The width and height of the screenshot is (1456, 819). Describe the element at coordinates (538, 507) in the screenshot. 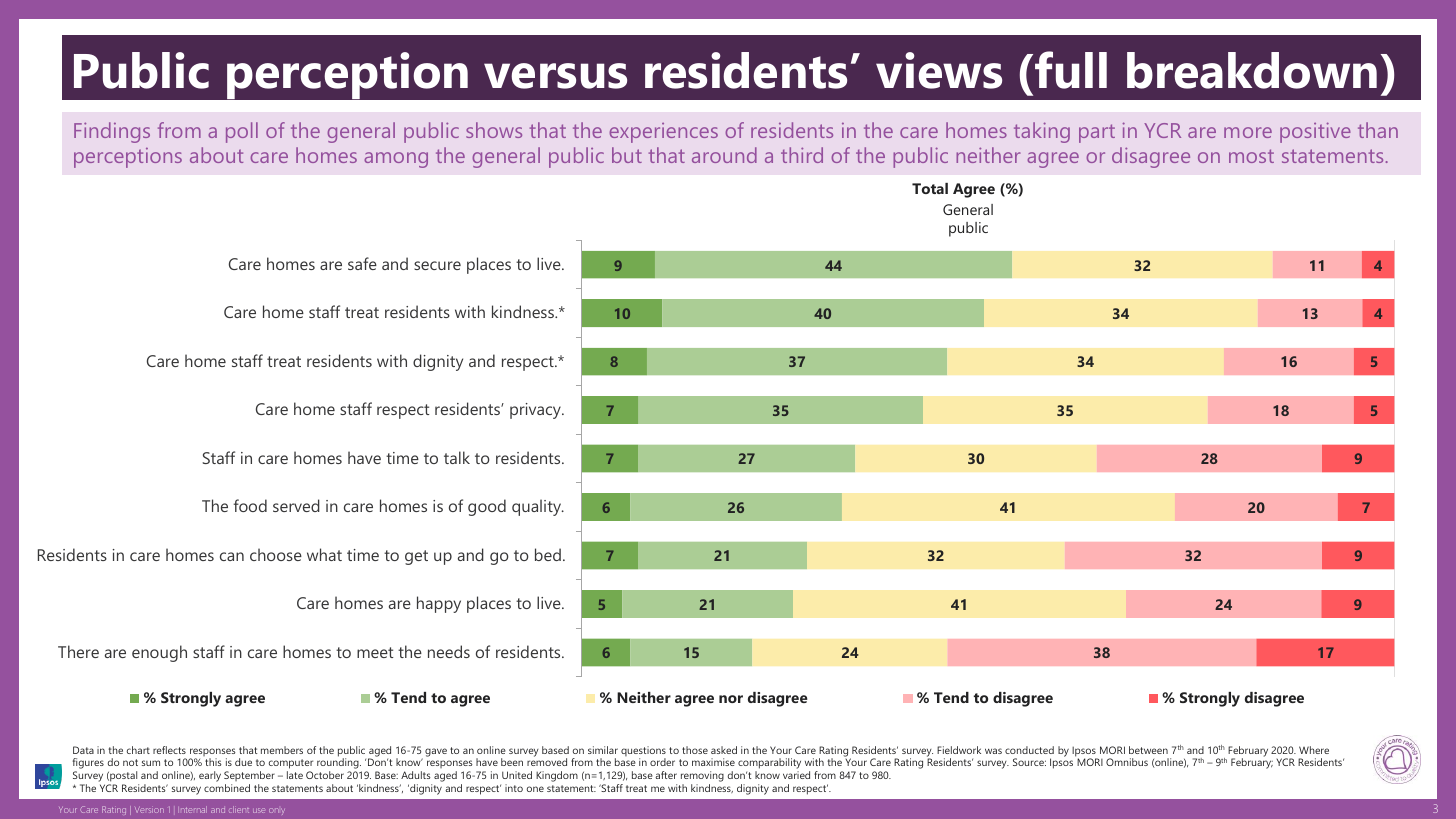

I see `quality` at that location.
